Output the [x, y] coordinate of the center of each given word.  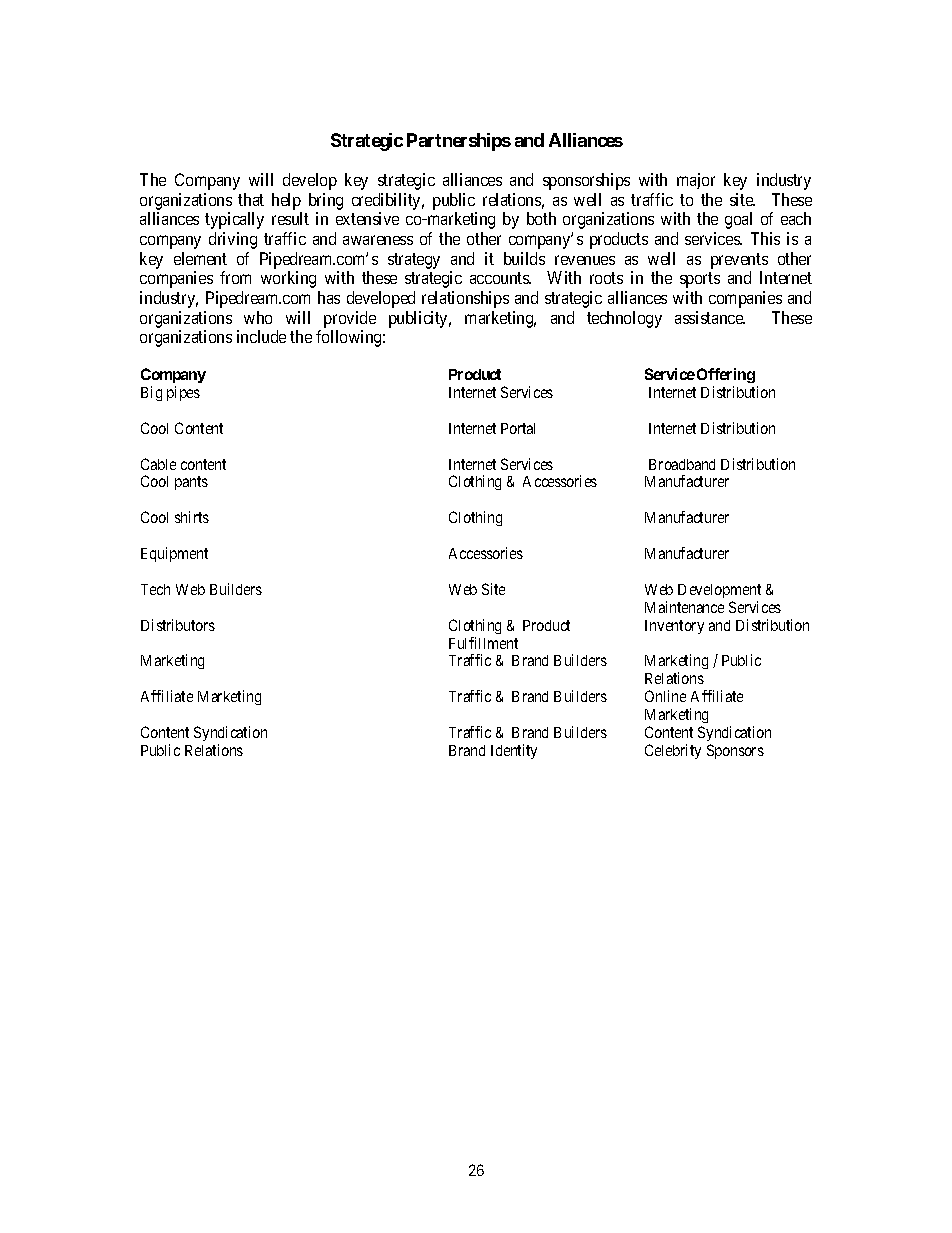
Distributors [178, 625]
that [251, 199]
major [696, 181]
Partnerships [459, 142]
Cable [158, 464]
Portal [518, 428]
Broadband [682, 464]
